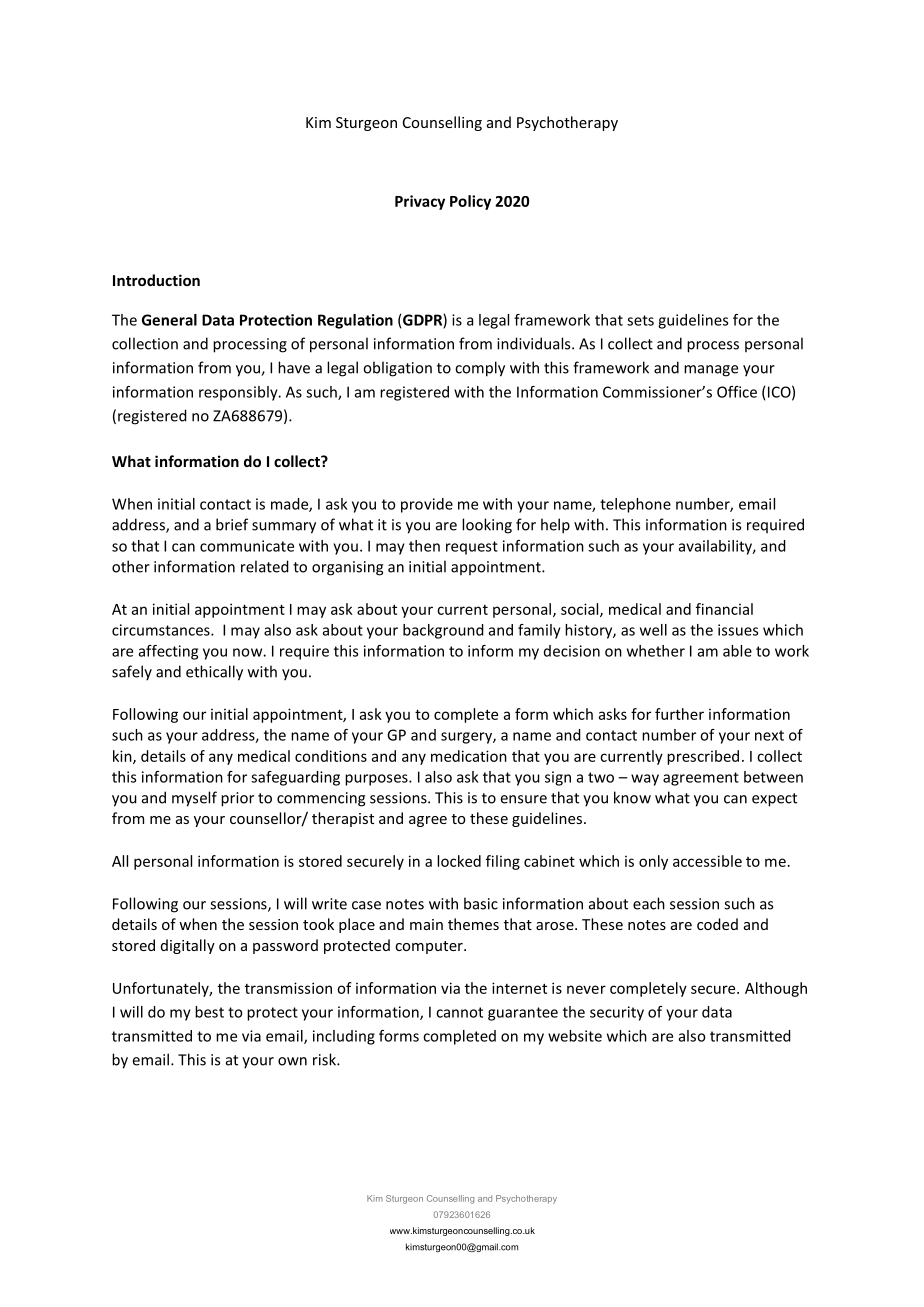 This screenshot has width=924, height=1307. I want to click on circumstances, so click(162, 630).
